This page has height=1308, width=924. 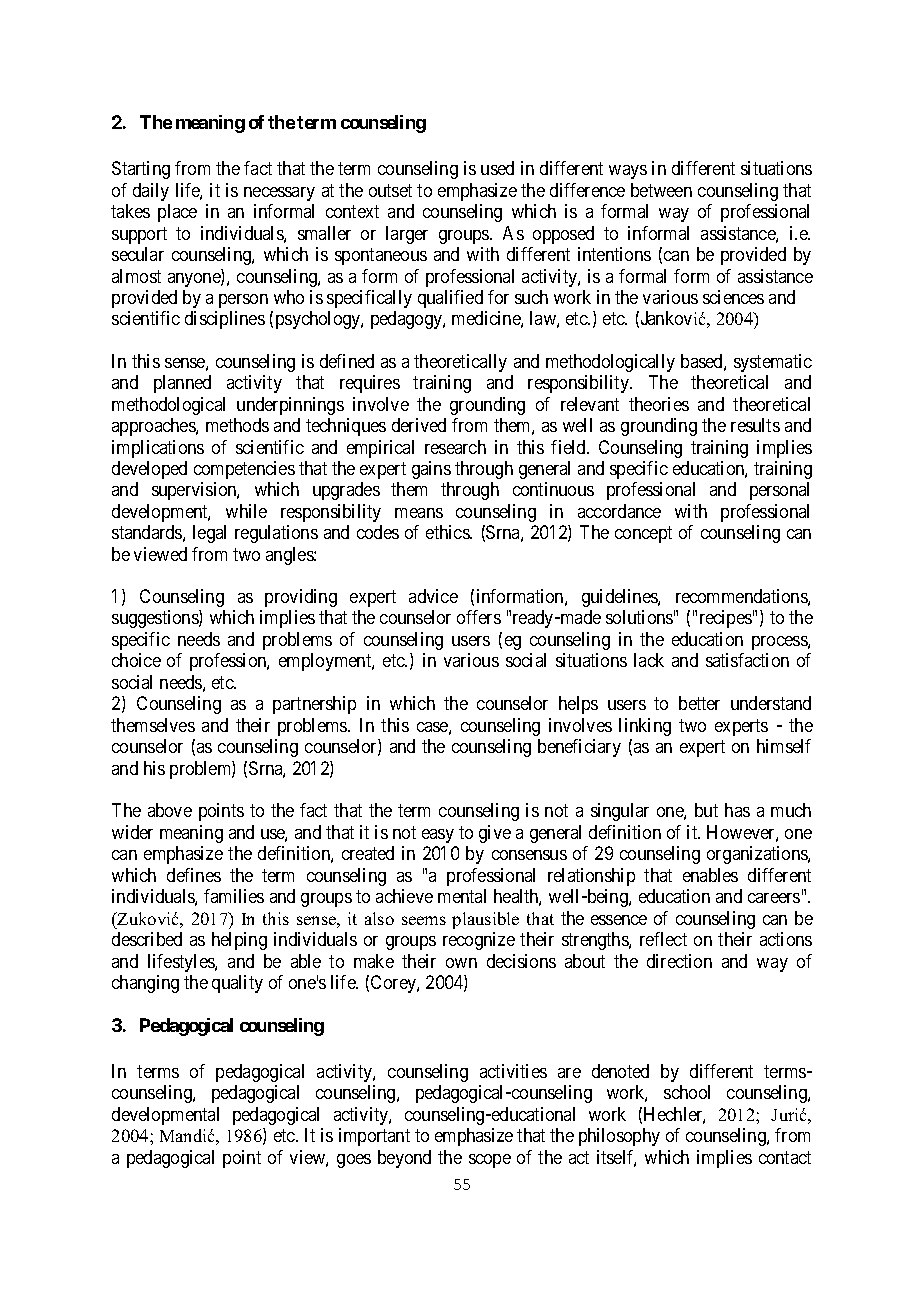 What do you see at coordinates (438, 836) in the page?
I see `easy` at bounding box center [438, 836].
